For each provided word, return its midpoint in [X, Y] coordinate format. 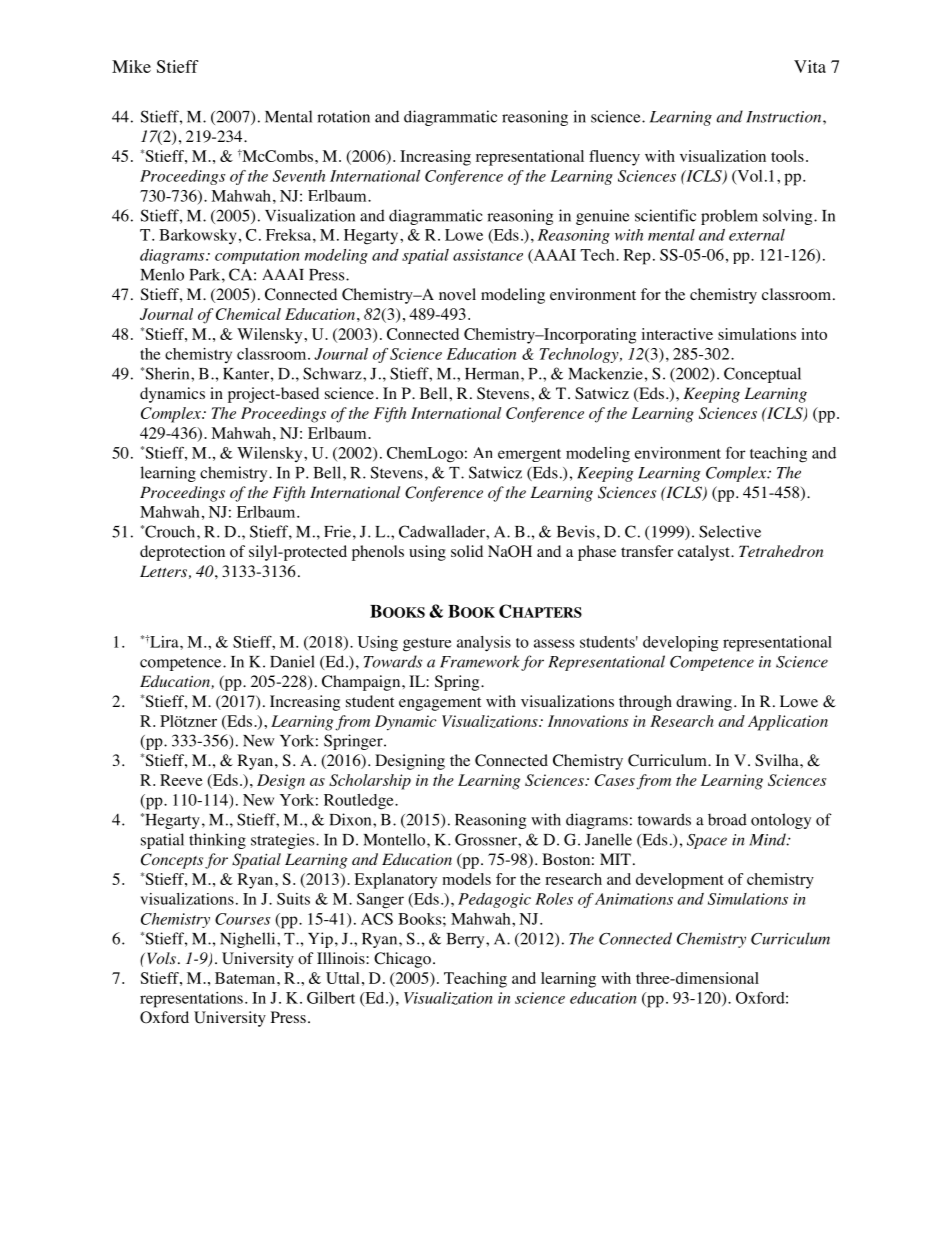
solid [467, 551]
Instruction [785, 117]
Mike [131, 66]
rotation [343, 116]
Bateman [246, 978]
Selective [730, 531]
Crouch [170, 531]
